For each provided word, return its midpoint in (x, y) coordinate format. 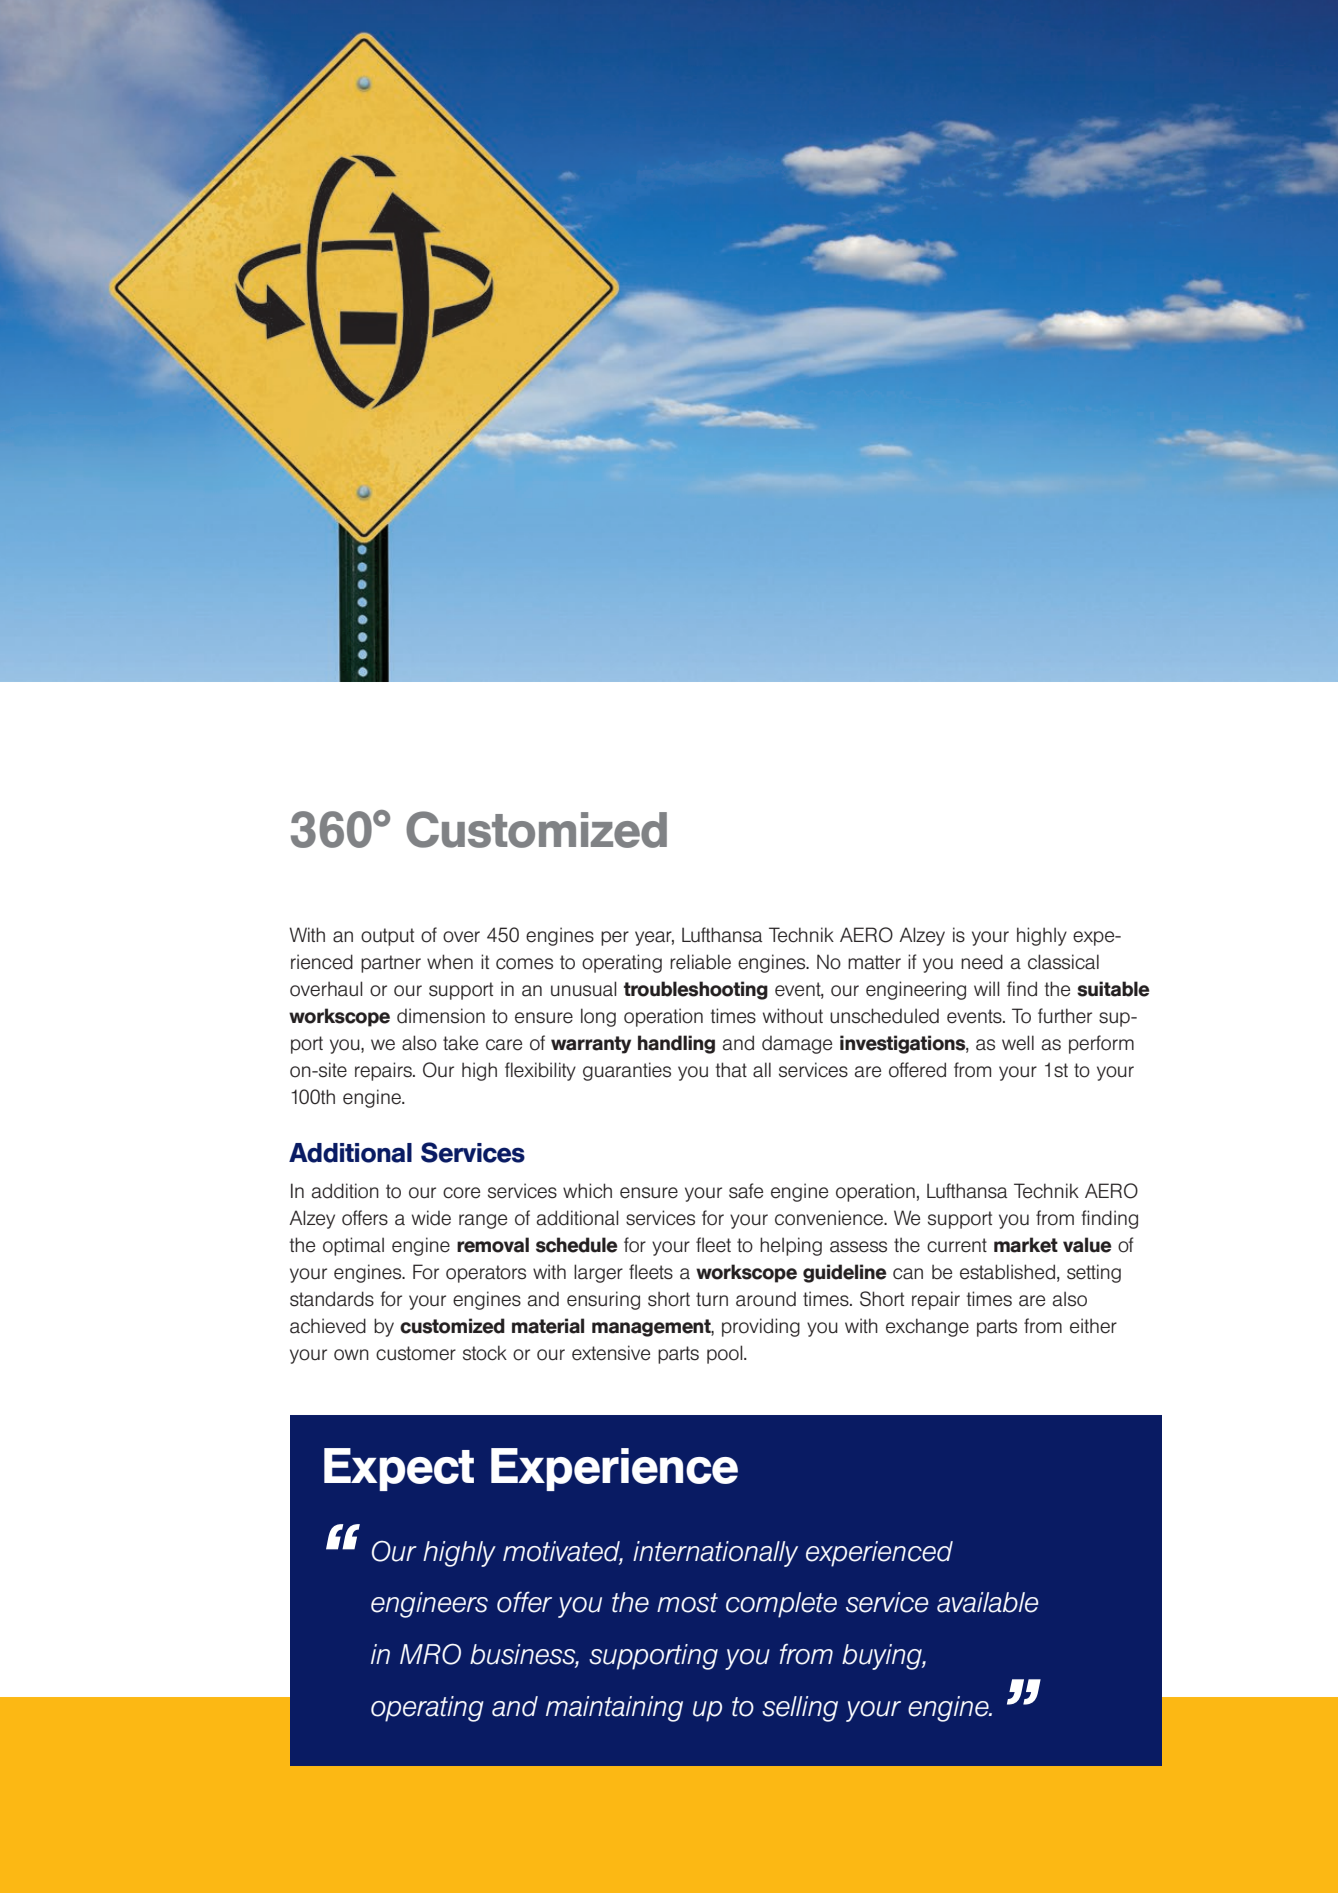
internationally (715, 1554)
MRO (430, 1654)
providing (761, 1327)
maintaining (614, 1709)
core (461, 1193)
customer (416, 1353)
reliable (700, 962)
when (450, 962)
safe (746, 1191)
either (1093, 1326)
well (1018, 1043)
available (987, 1602)
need (982, 962)
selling (800, 1709)
